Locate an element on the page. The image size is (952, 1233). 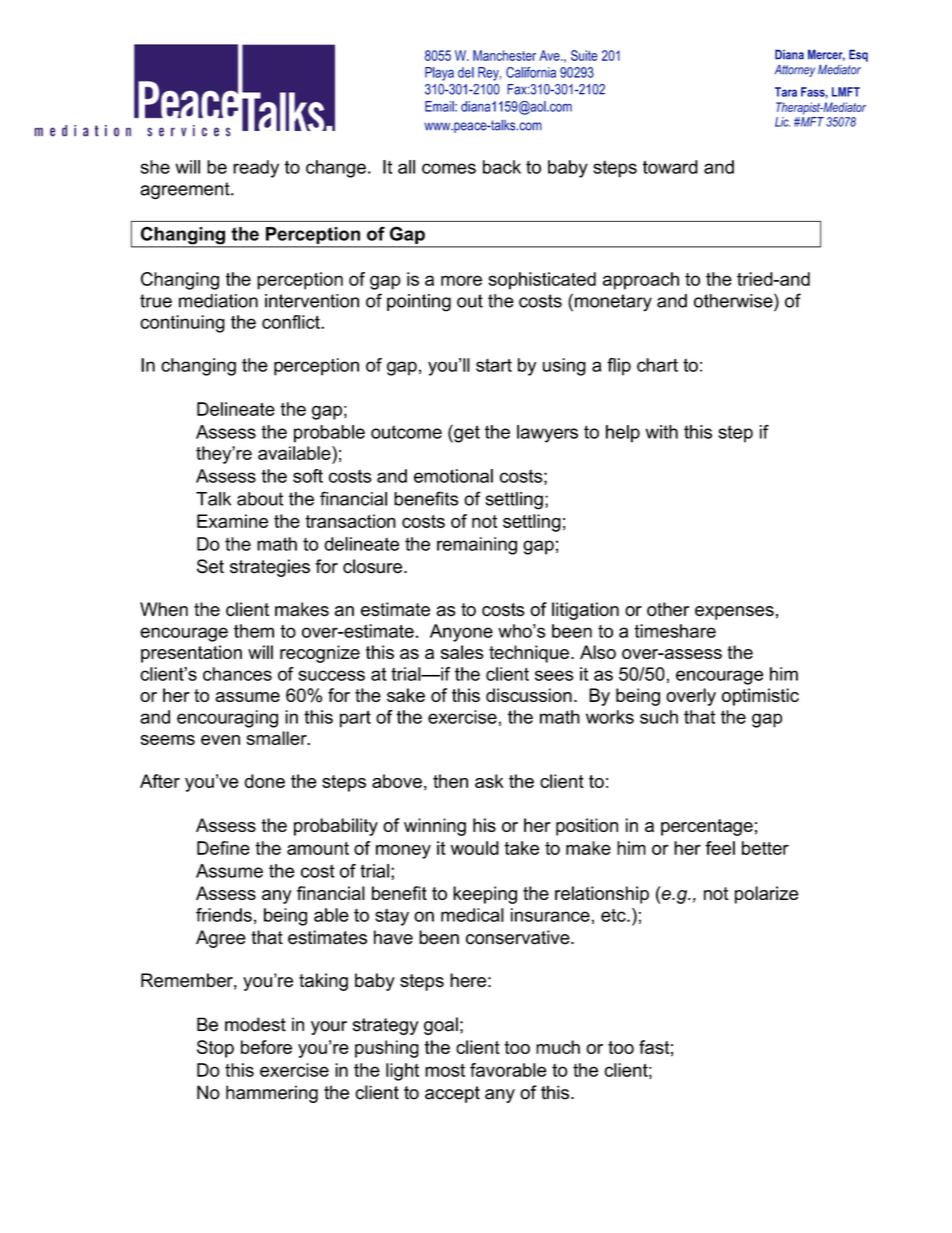
strategies is located at coordinates (270, 568).
